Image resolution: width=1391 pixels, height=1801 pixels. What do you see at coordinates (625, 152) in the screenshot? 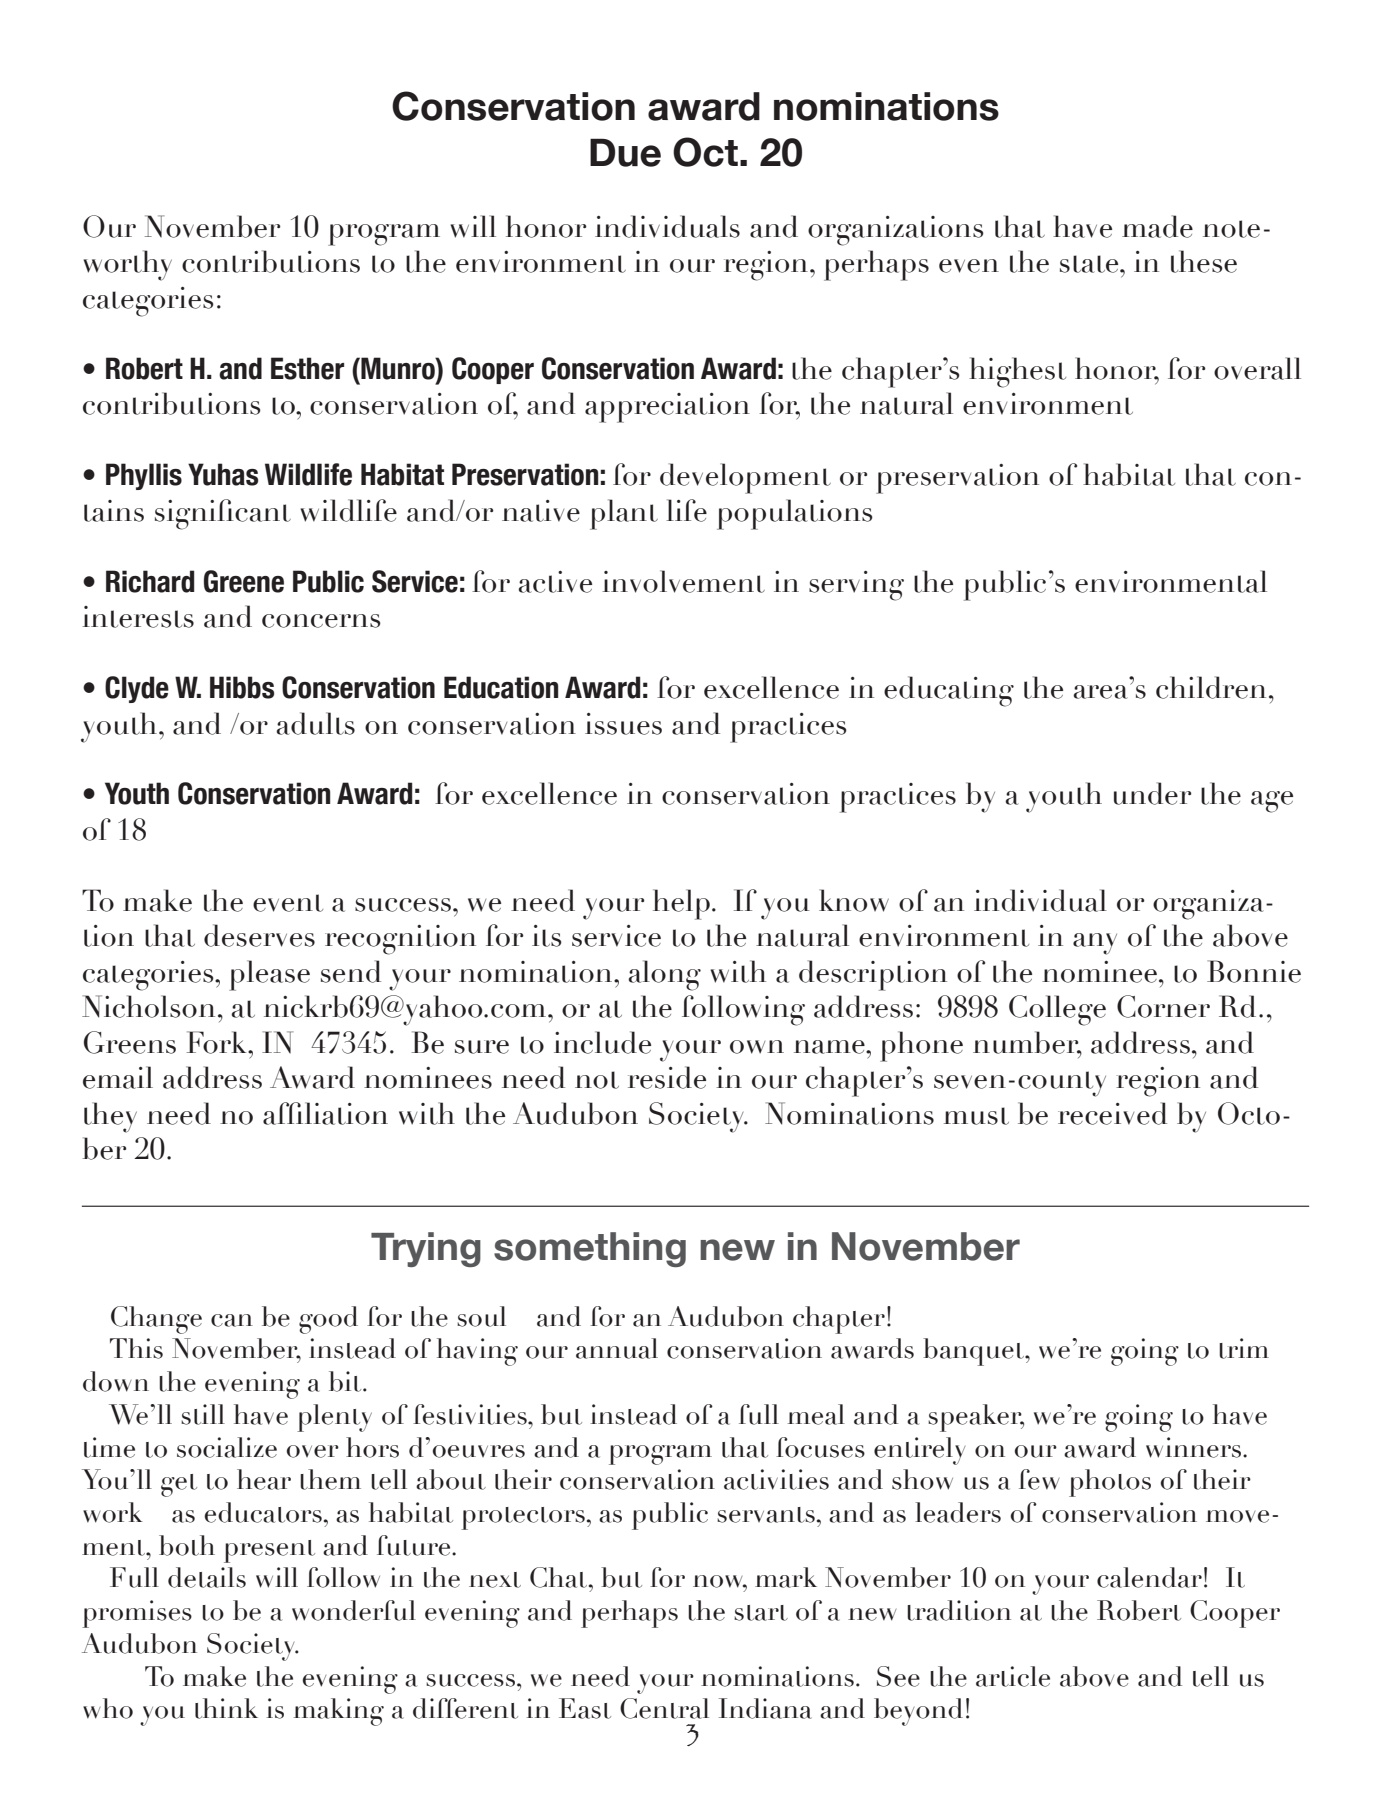
I see `Due` at bounding box center [625, 152].
